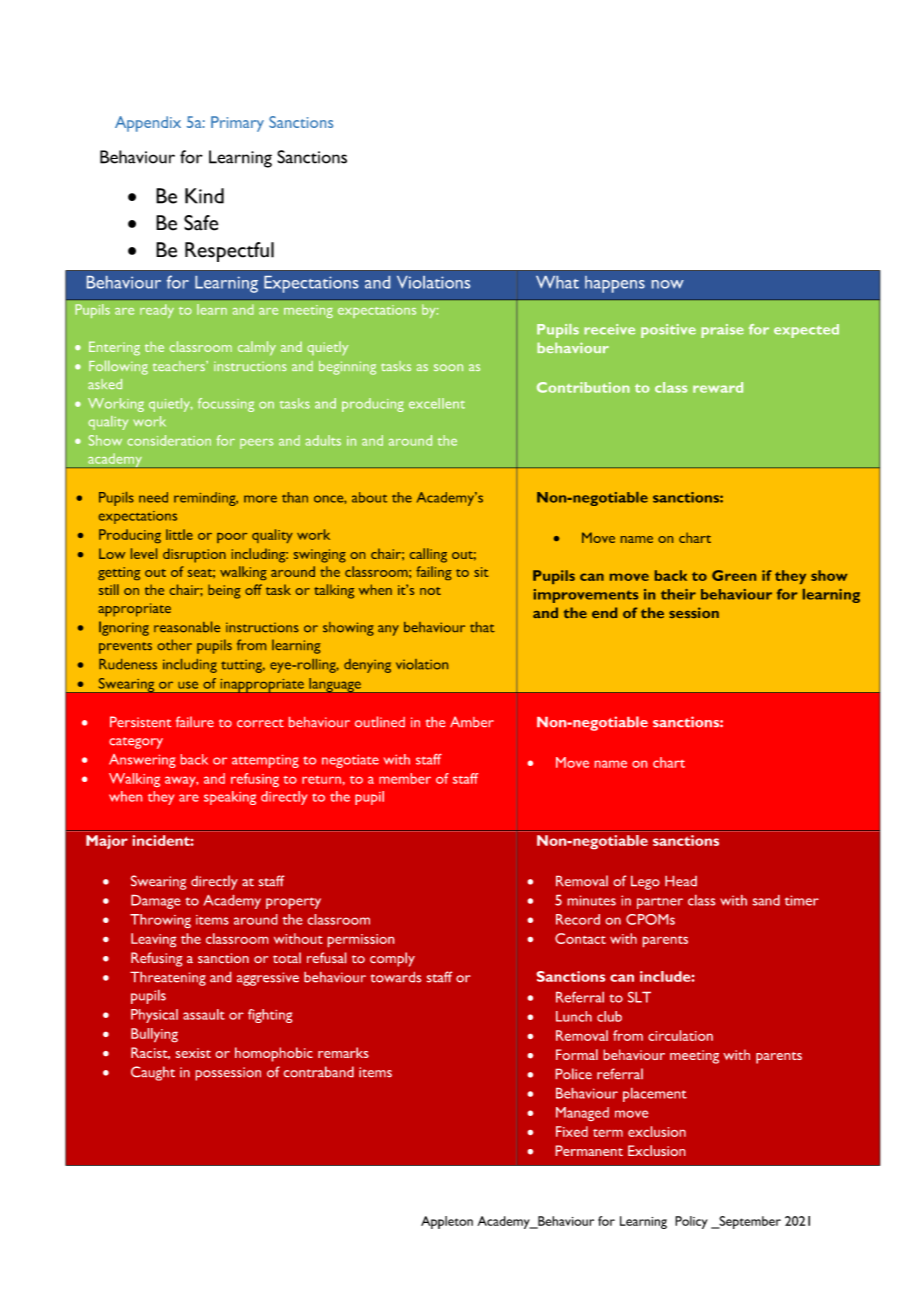 The height and width of the image is (1308, 924). Describe the element at coordinates (718, 387) in the image. I see `reward` at that location.
